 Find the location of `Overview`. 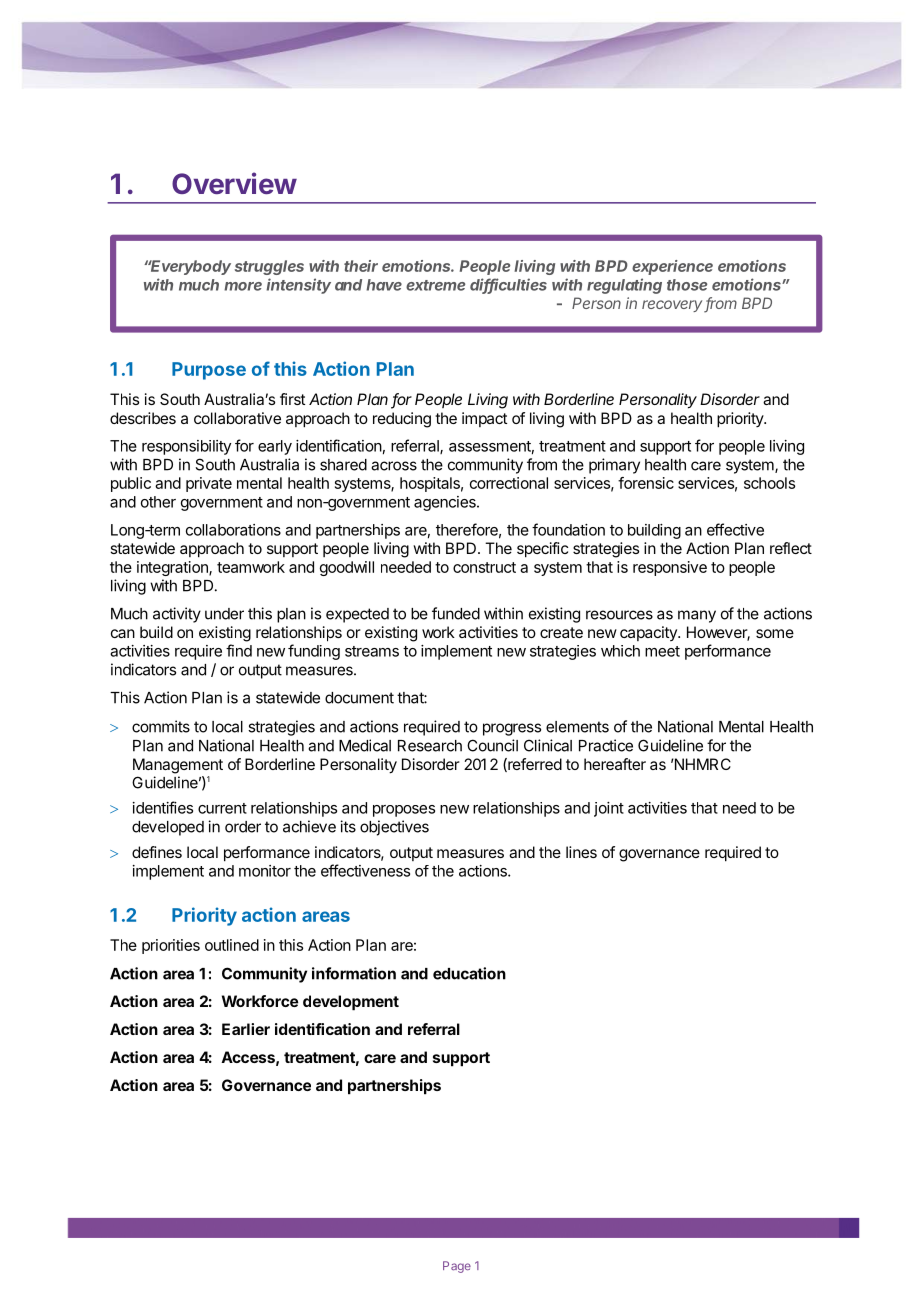

Overview is located at coordinates (234, 183).
